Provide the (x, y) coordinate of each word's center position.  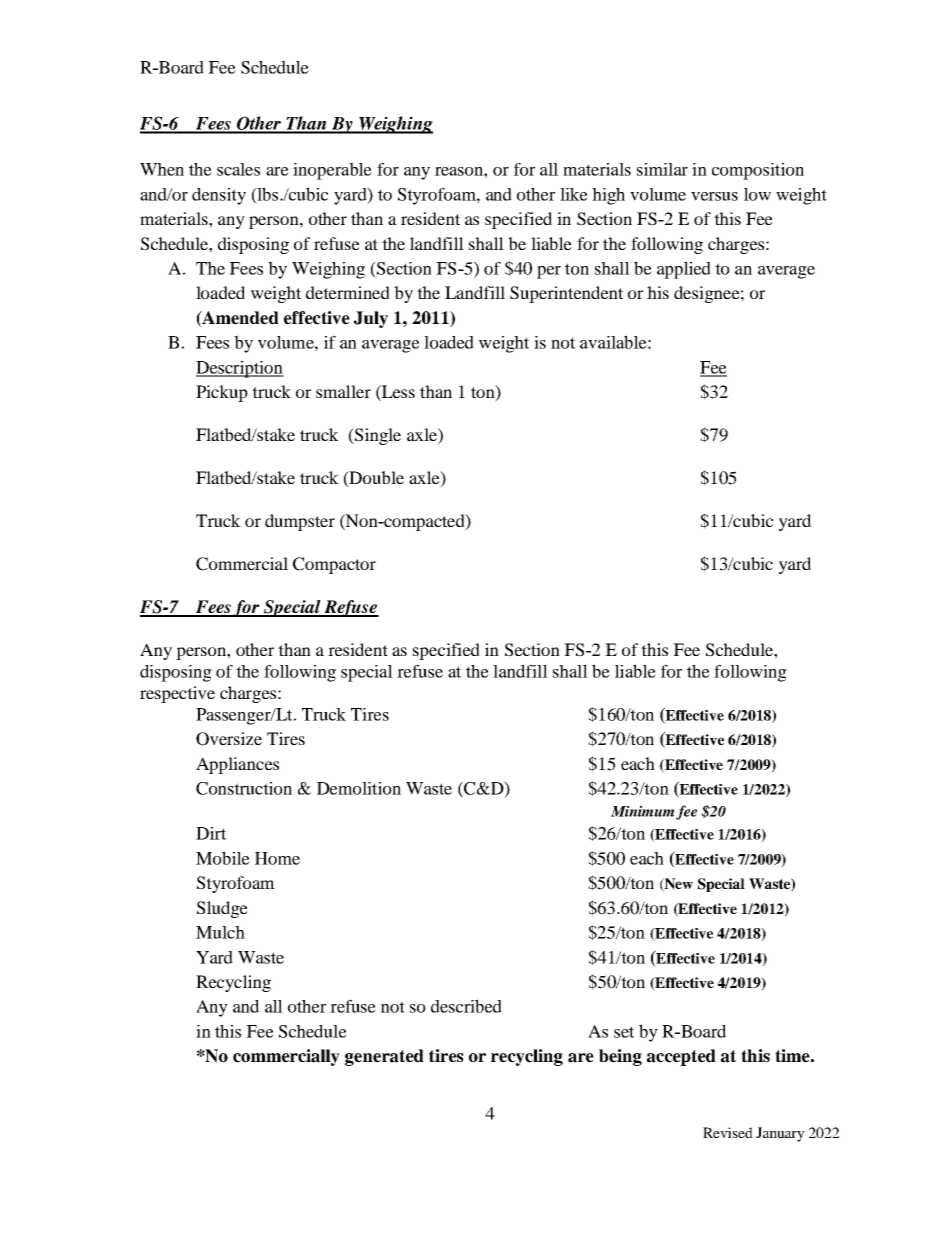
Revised (728, 1132)
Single (376, 436)
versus (714, 196)
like (574, 194)
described (466, 1006)
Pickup (222, 393)
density (219, 196)
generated (384, 1057)
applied (684, 270)
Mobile (223, 858)
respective (177, 694)
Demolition (359, 788)
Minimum (642, 811)
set (624, 1032)
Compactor (334, 565)
